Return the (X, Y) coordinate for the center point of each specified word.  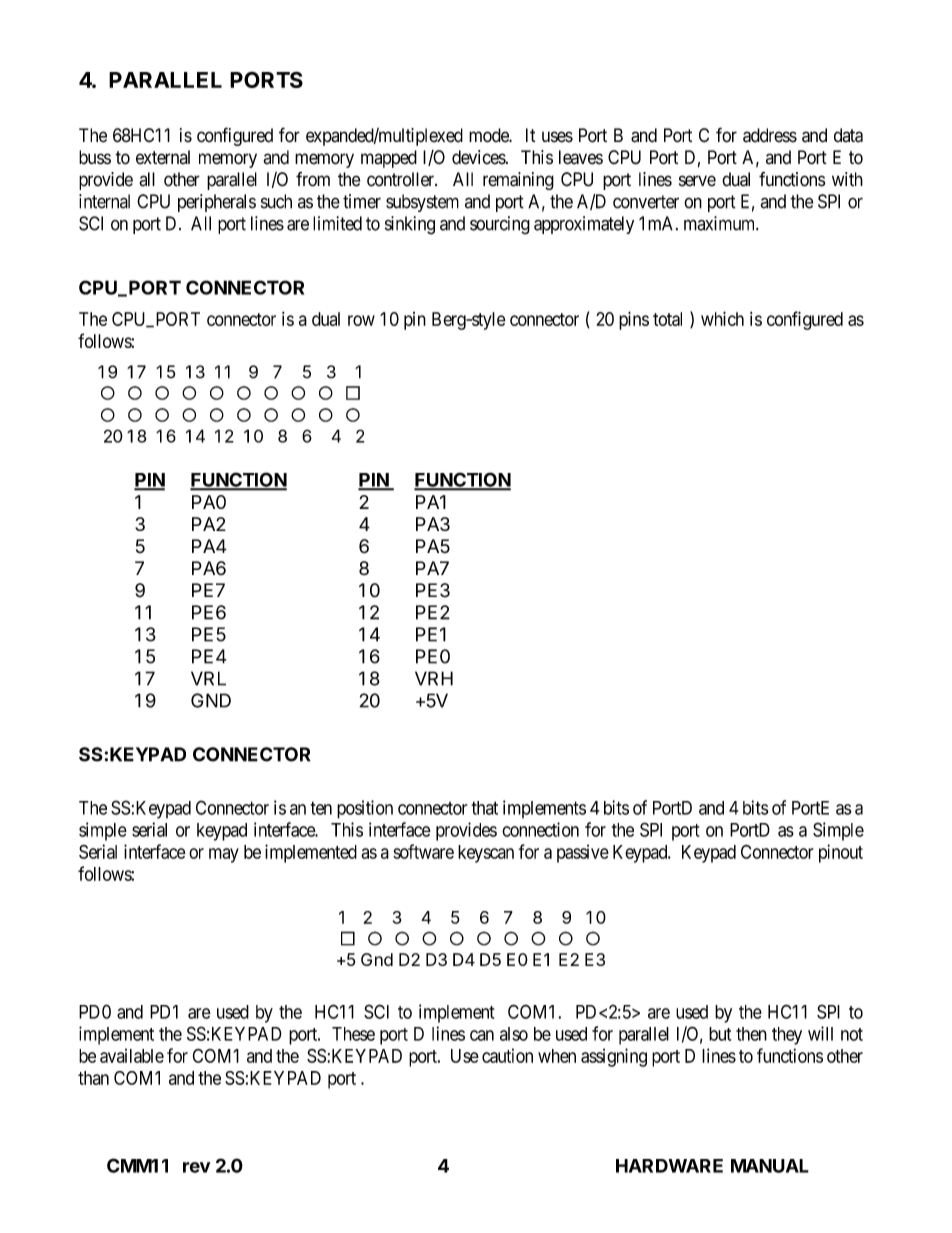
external (163, 157)
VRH (434, 678)
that (485, 808)
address (770, 135)
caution (507, 1055)
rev (196, 1167)
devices (479, 157)
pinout (841, 853)
